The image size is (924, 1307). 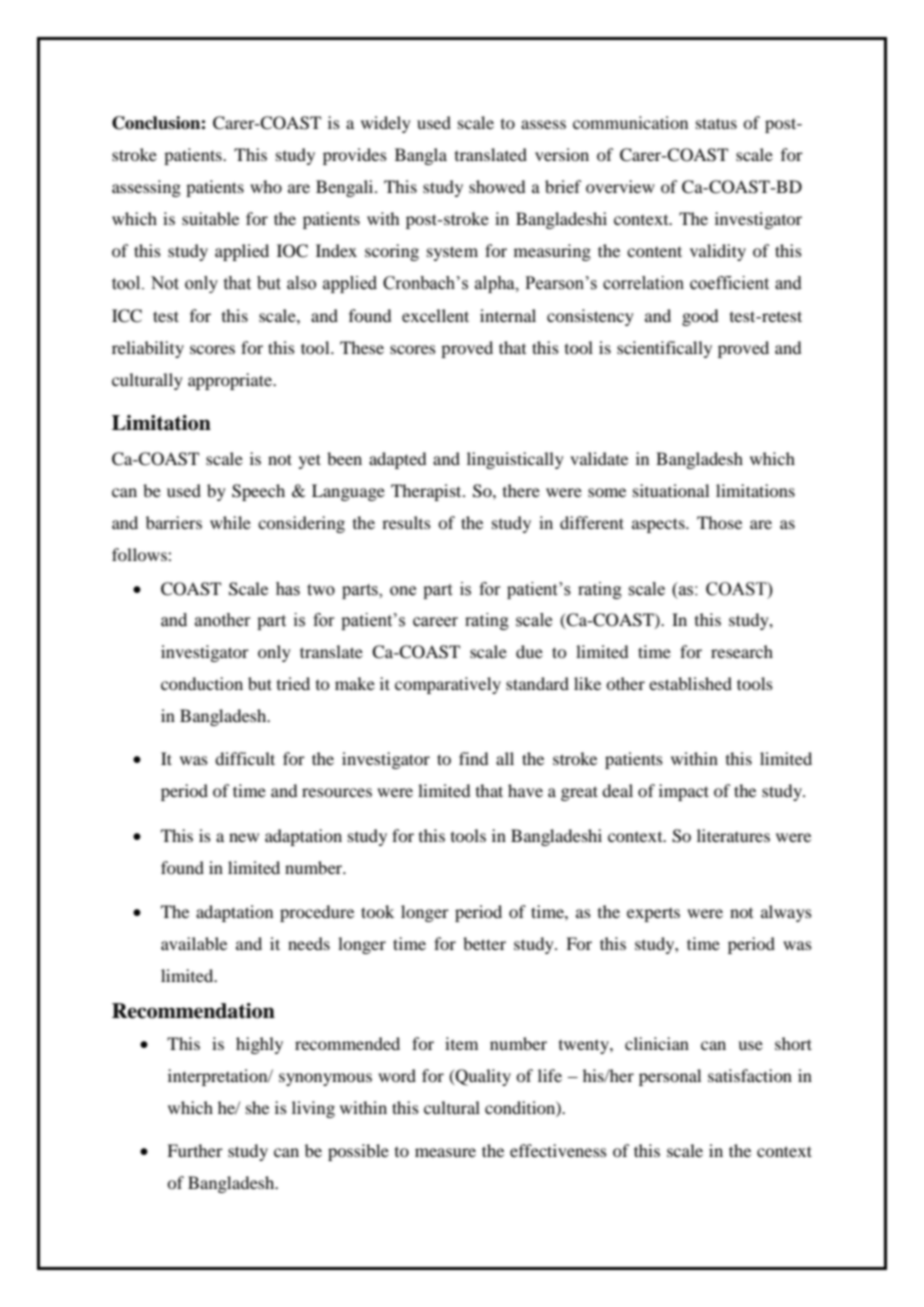 I want to click on measure, so click(x=445, y=1152).
